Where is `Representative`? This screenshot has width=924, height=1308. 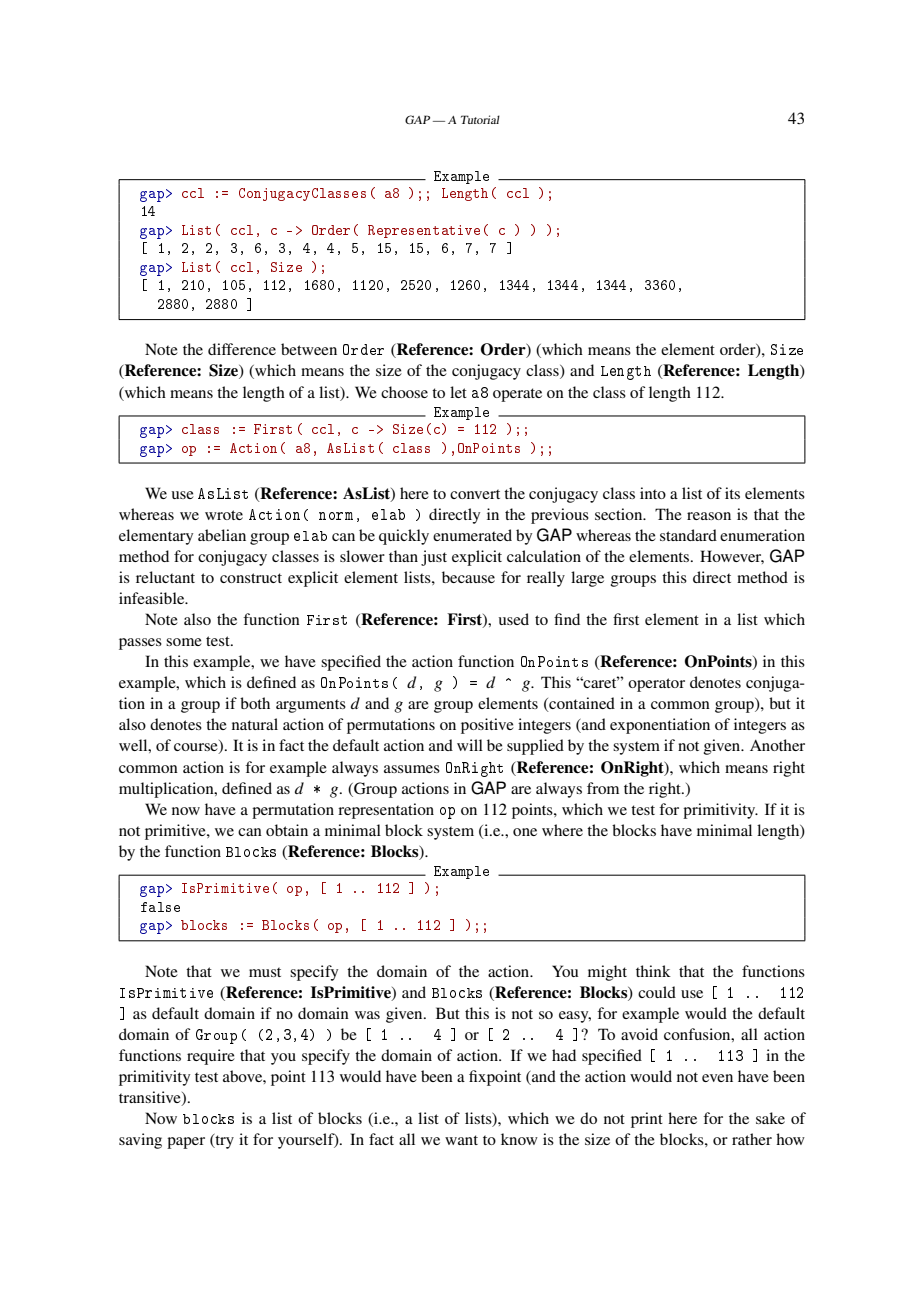
Representative is located at coordinates (424, 231).
